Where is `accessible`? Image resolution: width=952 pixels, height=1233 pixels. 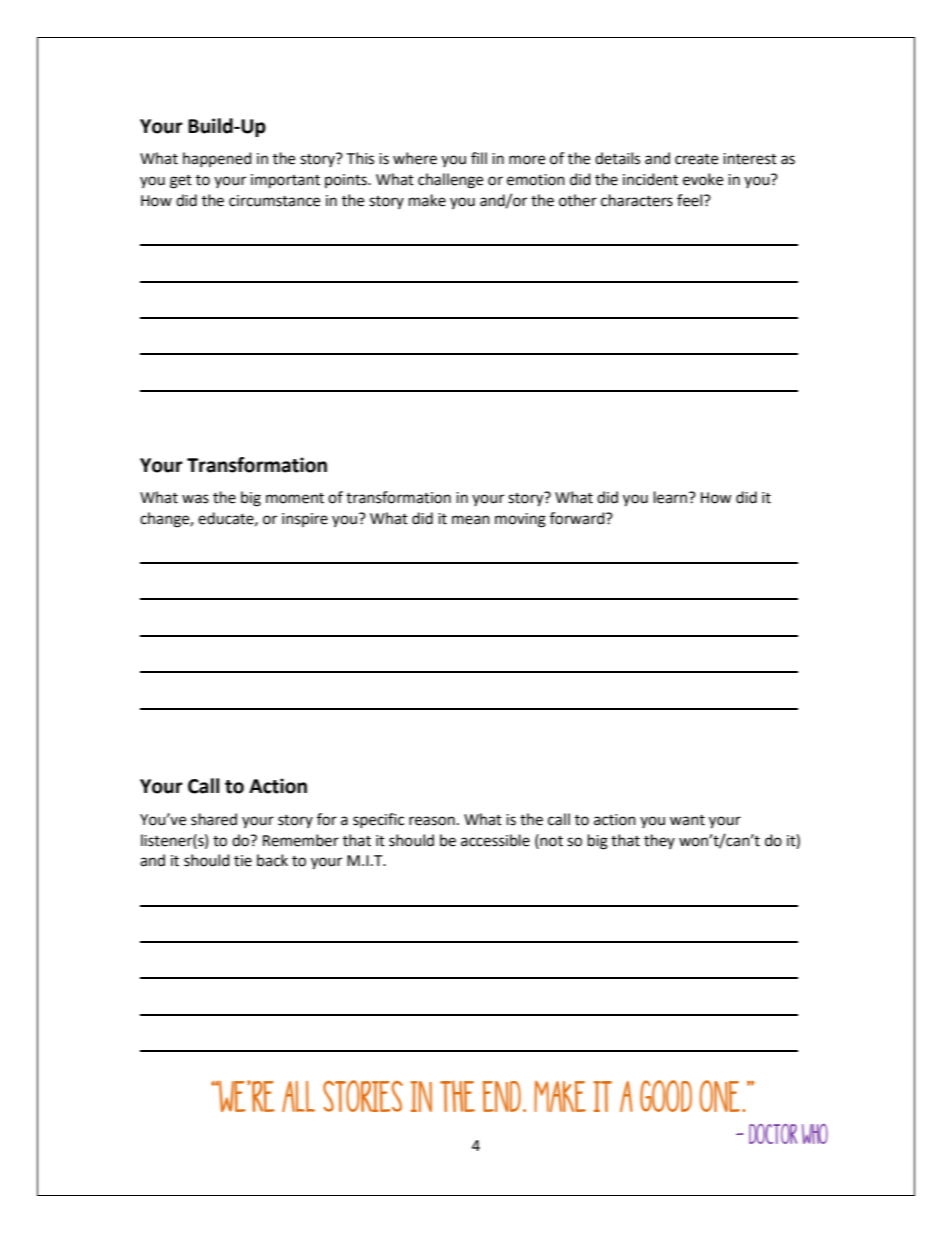 accessible is located at coordinates (495, 840).
